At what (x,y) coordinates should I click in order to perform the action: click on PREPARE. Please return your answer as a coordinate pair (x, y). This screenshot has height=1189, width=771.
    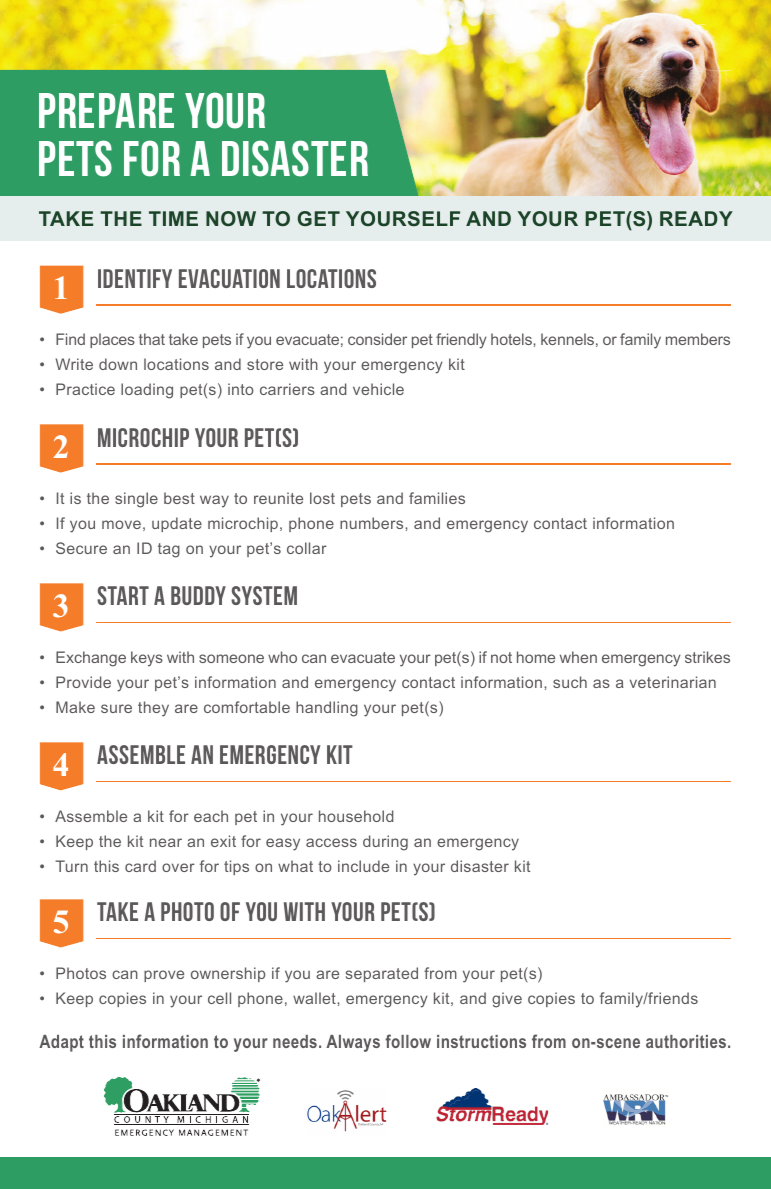
    Looking at the image, I should click on (106, 110).
